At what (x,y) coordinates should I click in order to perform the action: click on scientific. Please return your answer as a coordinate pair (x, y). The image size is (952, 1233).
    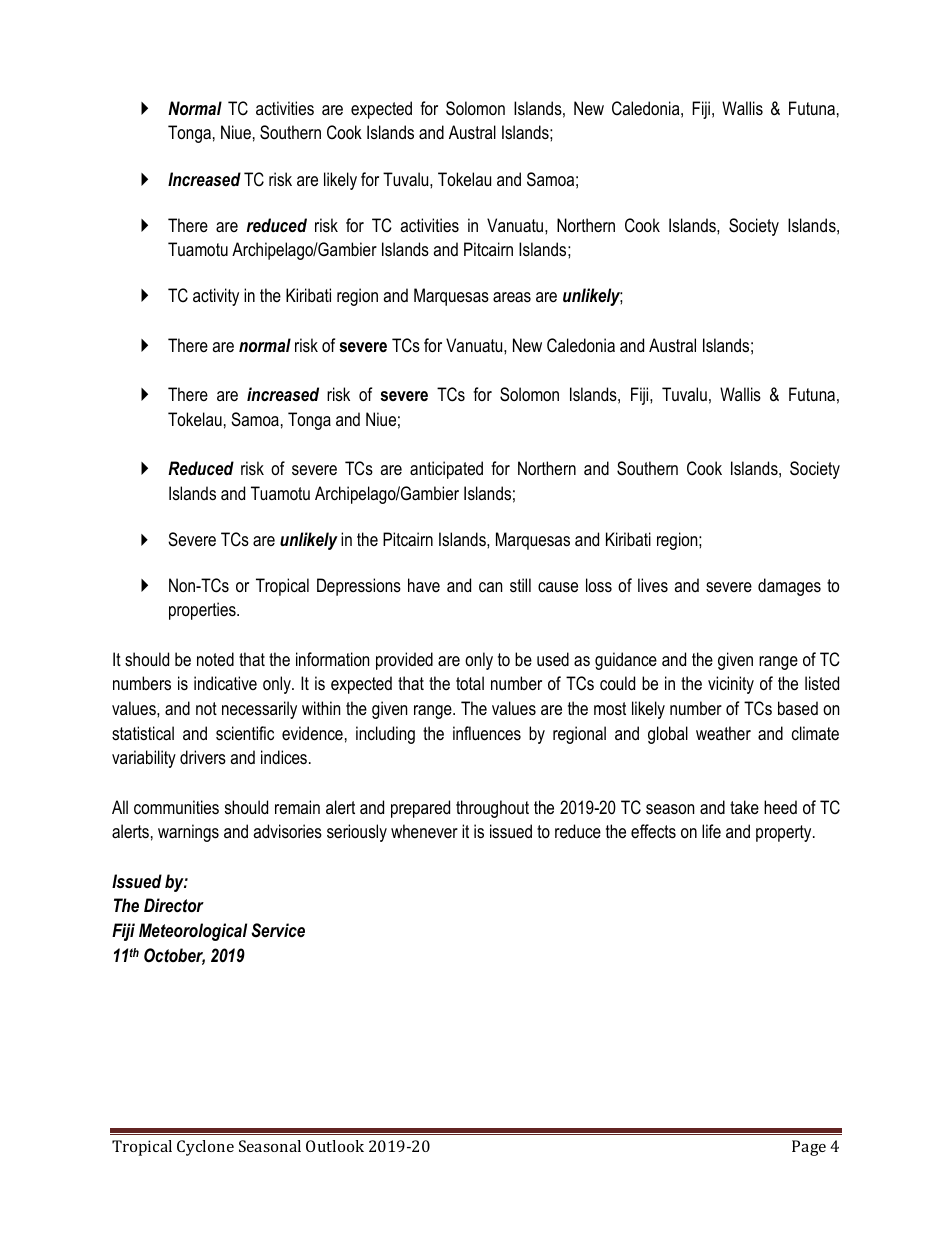
    Looking at the image, I should click on (245, 733).
